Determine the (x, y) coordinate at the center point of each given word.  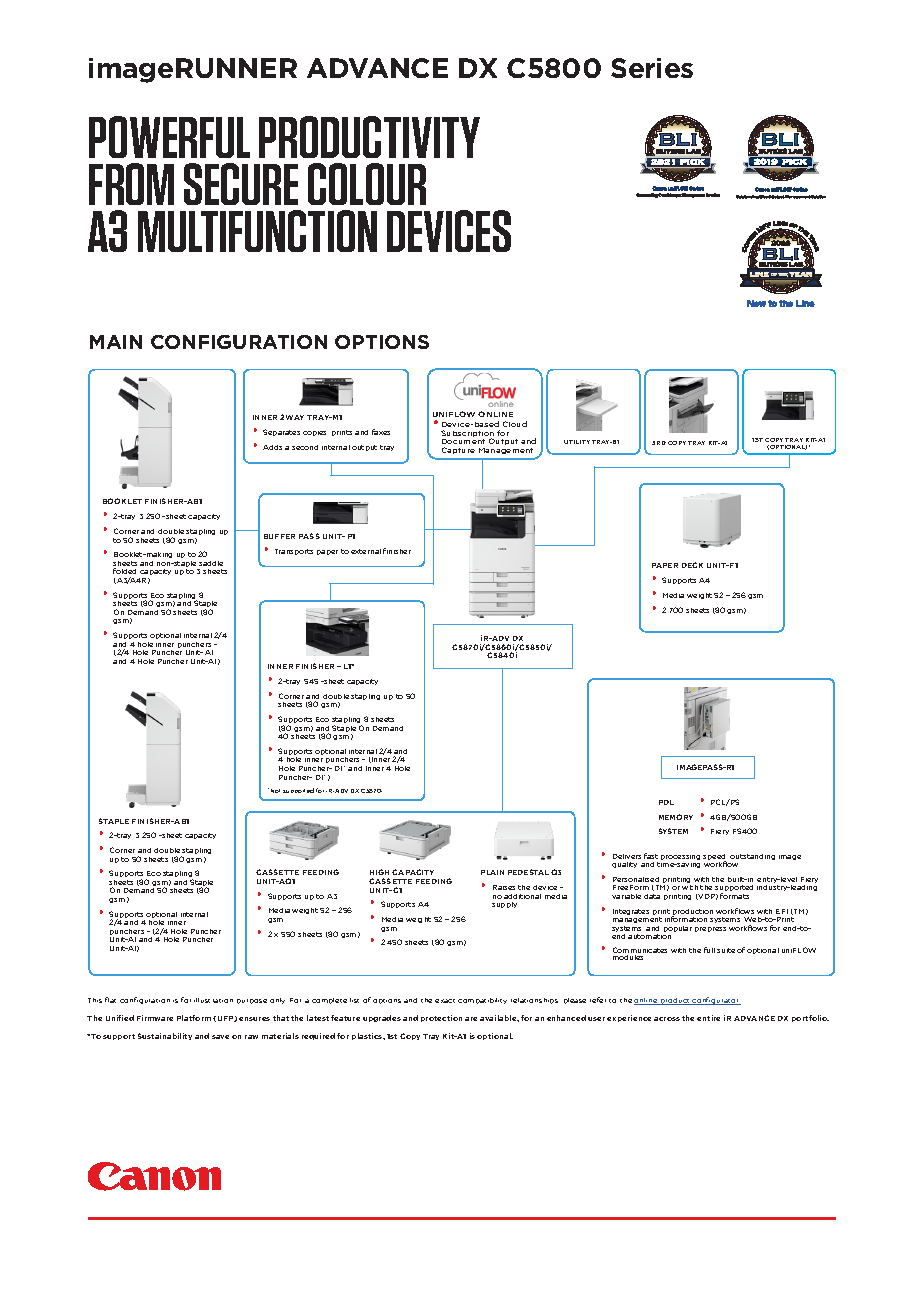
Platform (194, 1018)
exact (445, 1001)
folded (124, 571)
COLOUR (367, 184)
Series (652, 68)
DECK (692, 565)
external (366, 551)
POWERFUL (169, 137)
